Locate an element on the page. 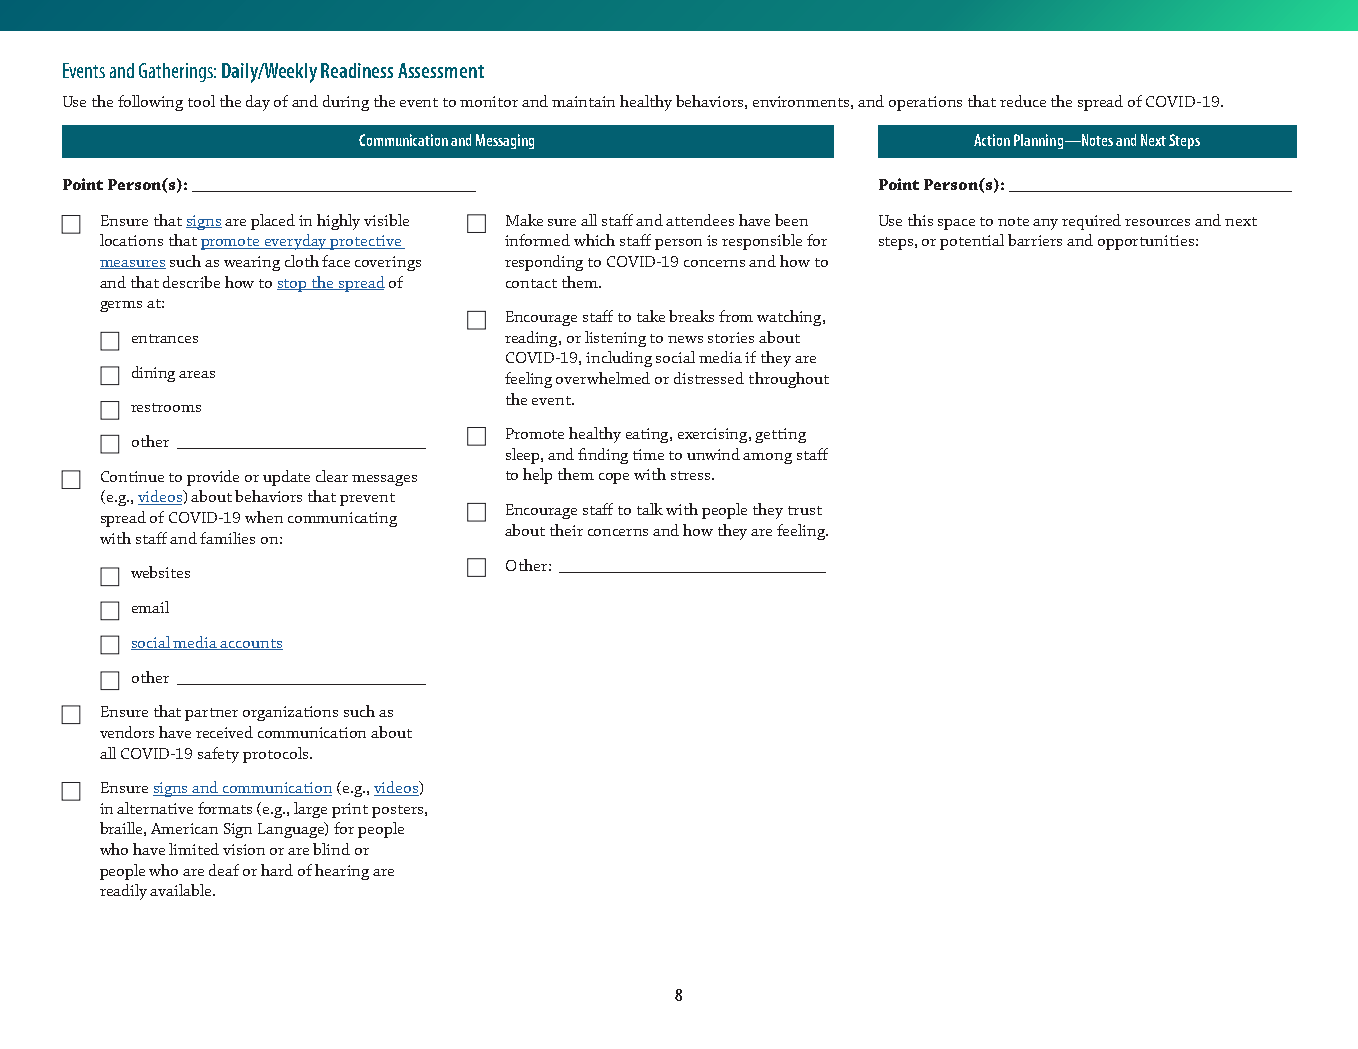  maintain is located at coordinates (583, 101).
